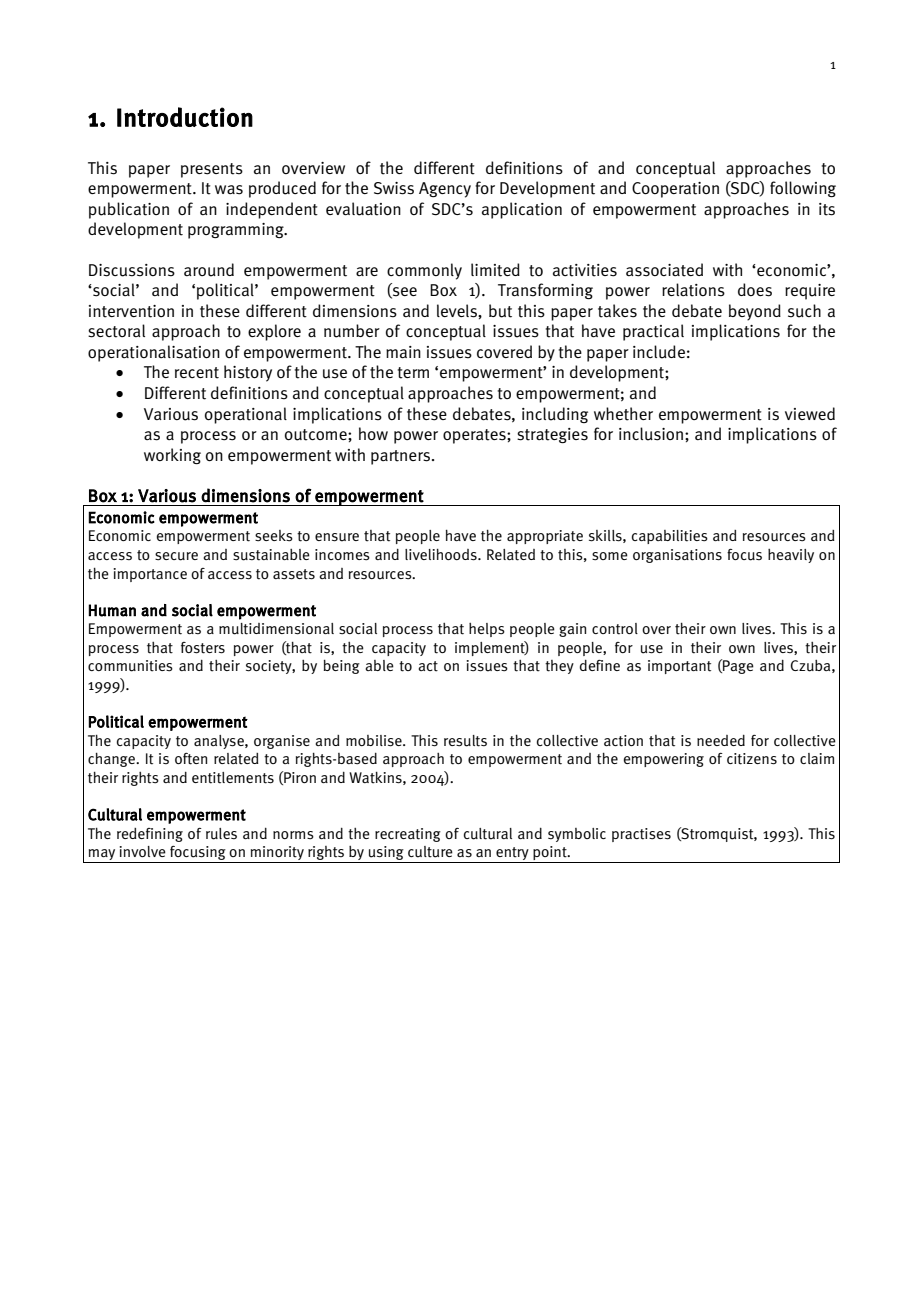 This screenshot has height=1308, width=924. Describe the element at coordinates (487, 630) in the screenshot. I see `helps` at that location.
